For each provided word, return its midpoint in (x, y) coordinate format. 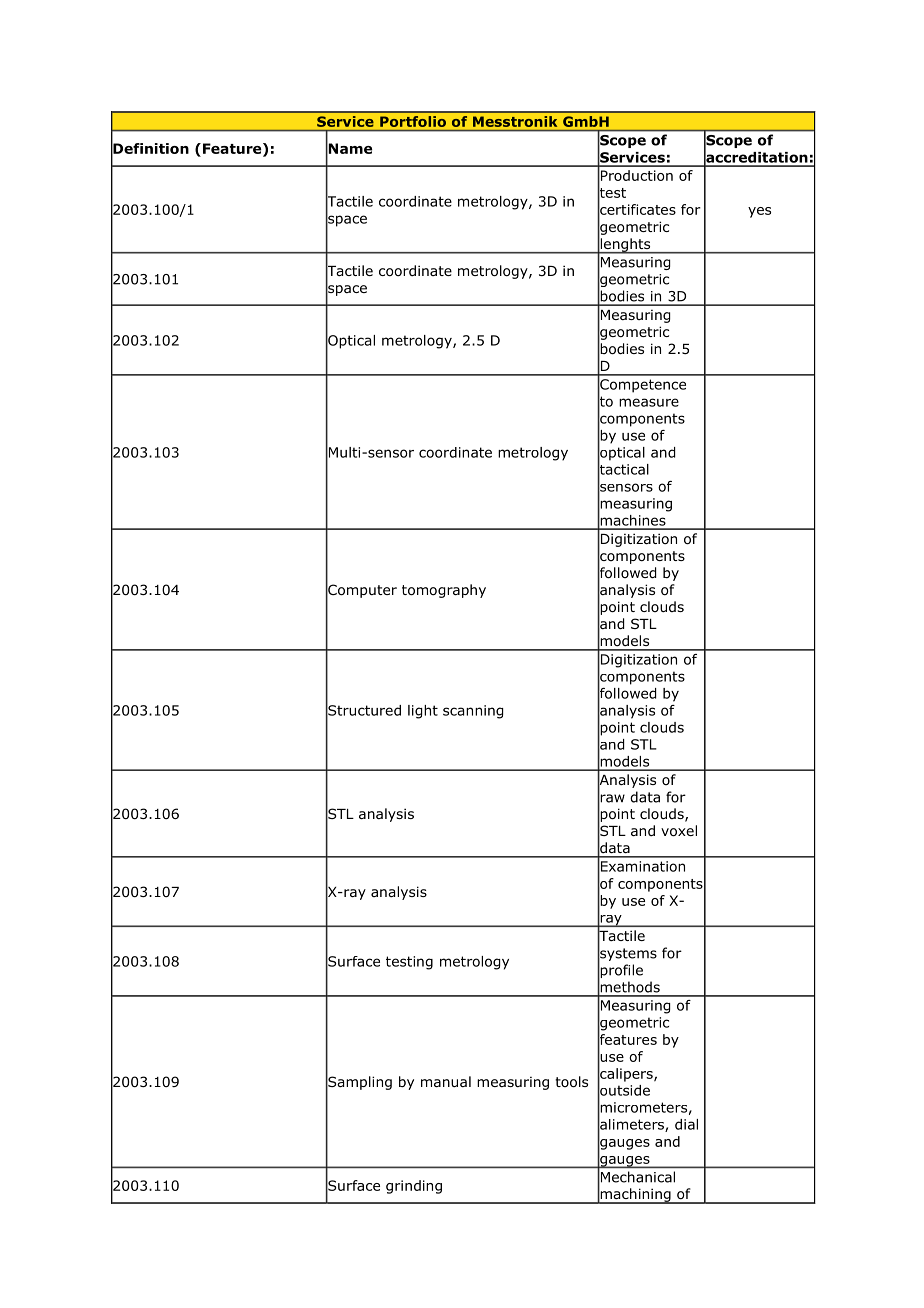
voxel (679, 831)
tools (571, 1082)
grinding (414, 1187)
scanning (473, 712)
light (423, 712)
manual (446, 1081)
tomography (444, 591)
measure (649, 402)
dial (686, 1124)
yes (759, 212)
